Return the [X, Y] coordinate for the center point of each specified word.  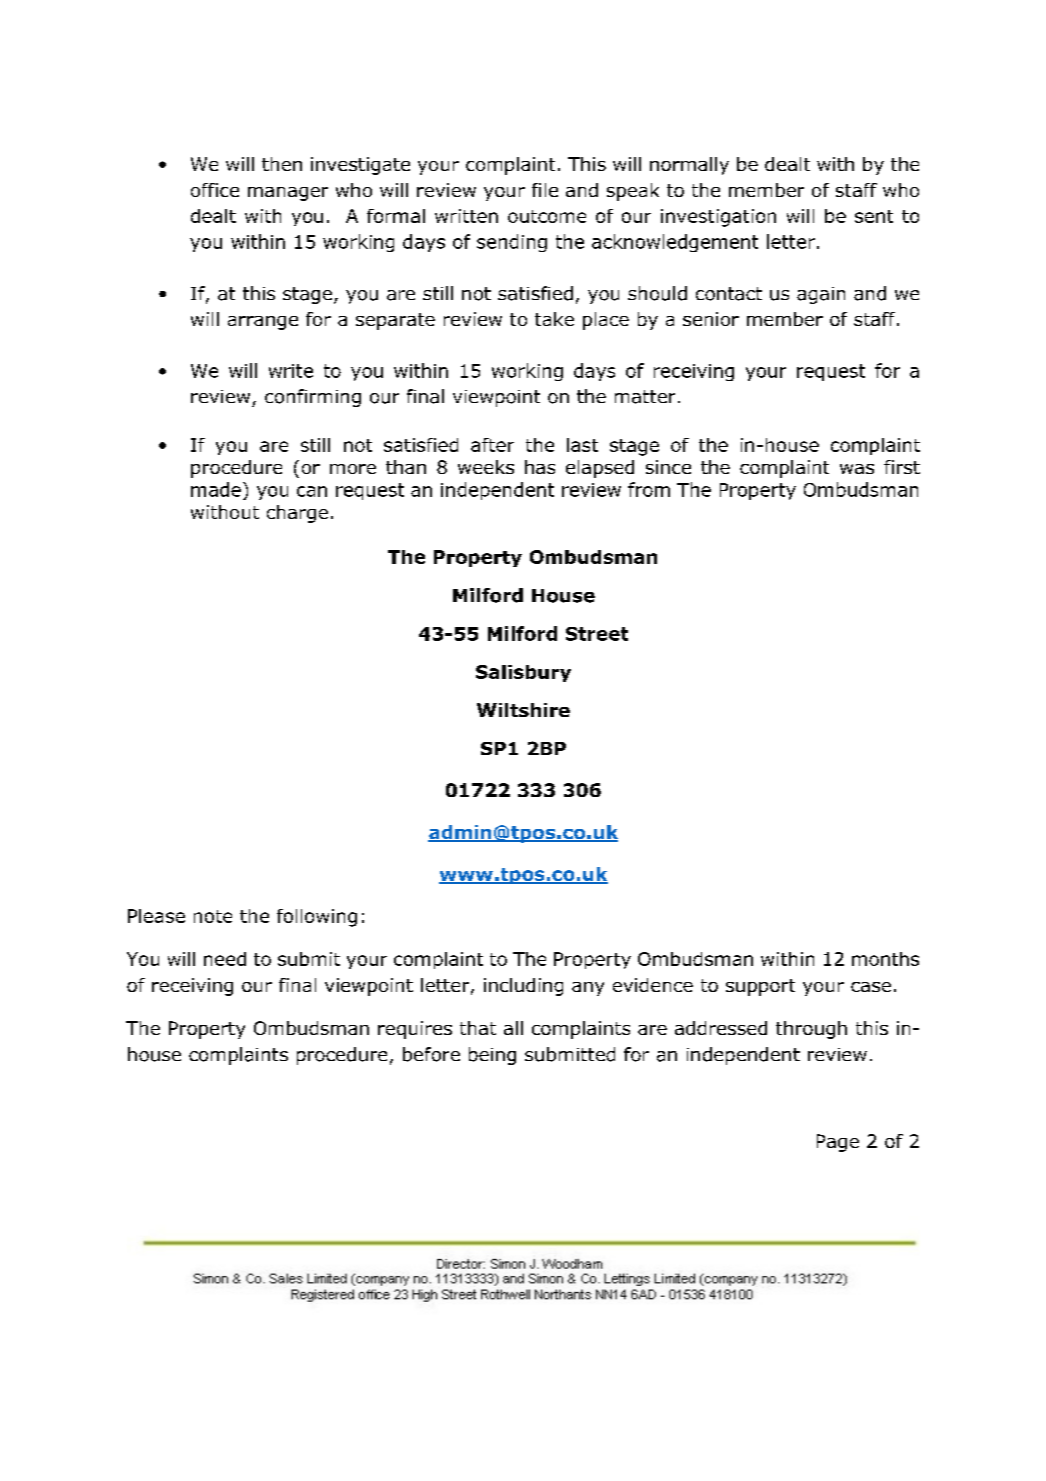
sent [874, 216]
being [492, 1056]
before [431, 1054]
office [215, 190]
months [885, 959]
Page [838, 1143]
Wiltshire [523, 710]
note [213, 916]
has [540, 467]
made [216, 489]
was [857, 469]
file [545, 190]
